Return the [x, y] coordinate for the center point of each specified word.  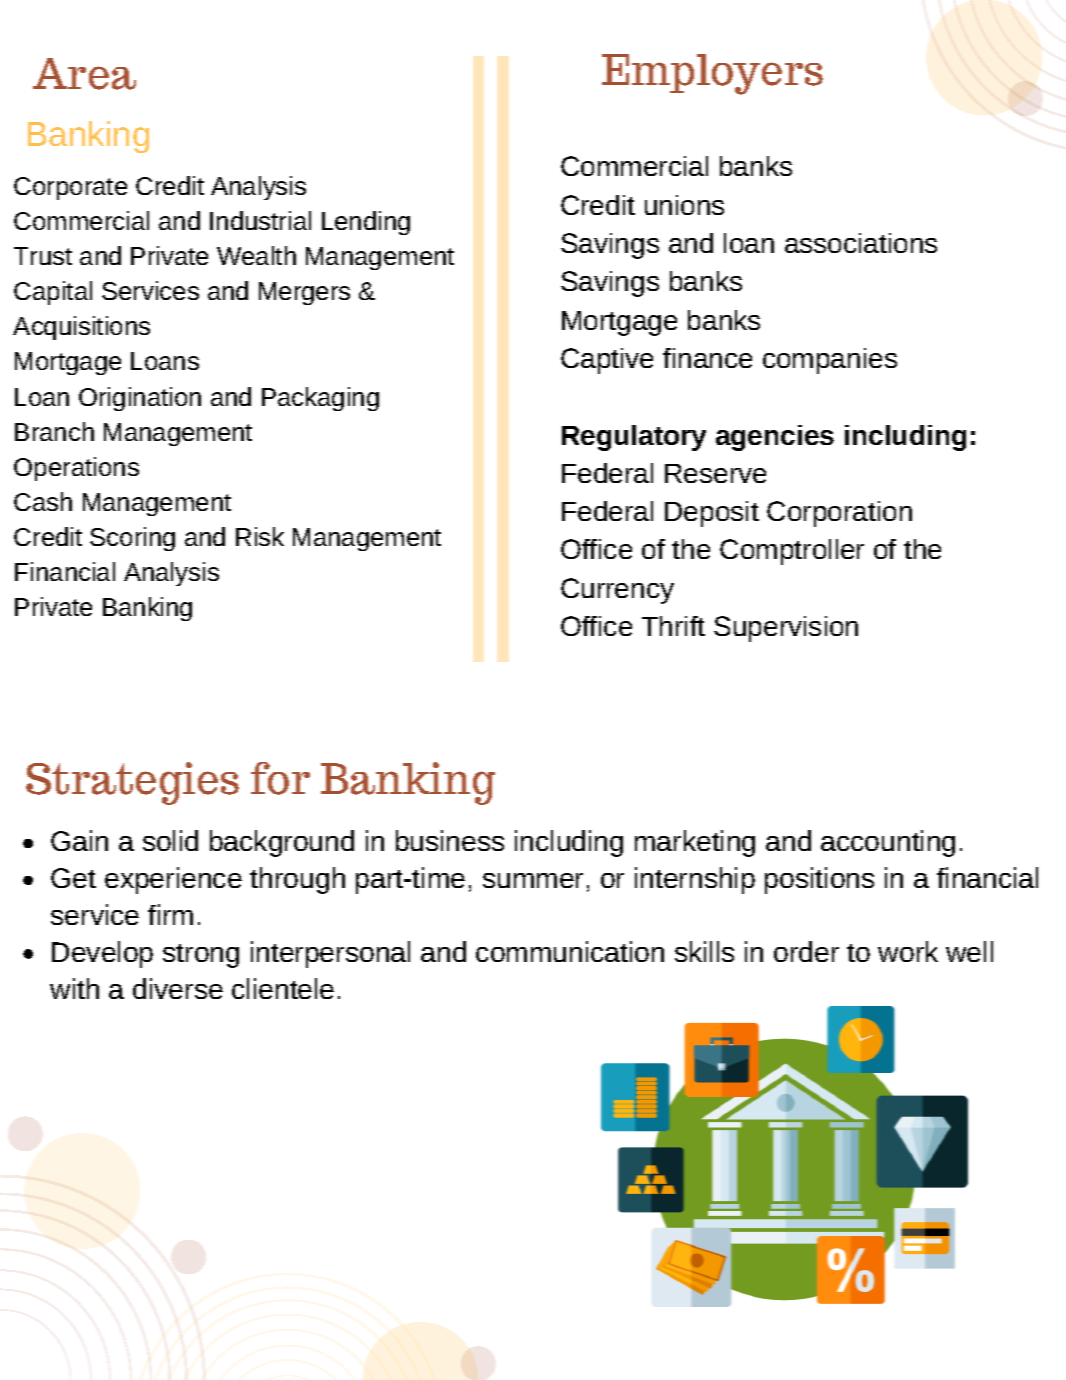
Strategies [132, 783]
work [908, 951]
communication [570, 951]
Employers [712, 74]
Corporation [839, 514]
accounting [888, 843]
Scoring [132, 539]
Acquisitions [81, 328]
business [450, 840]
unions [684, 205]
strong [201, 956]
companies [830, 361]
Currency [617, 591]
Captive [607, 361]
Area [84, 74]
